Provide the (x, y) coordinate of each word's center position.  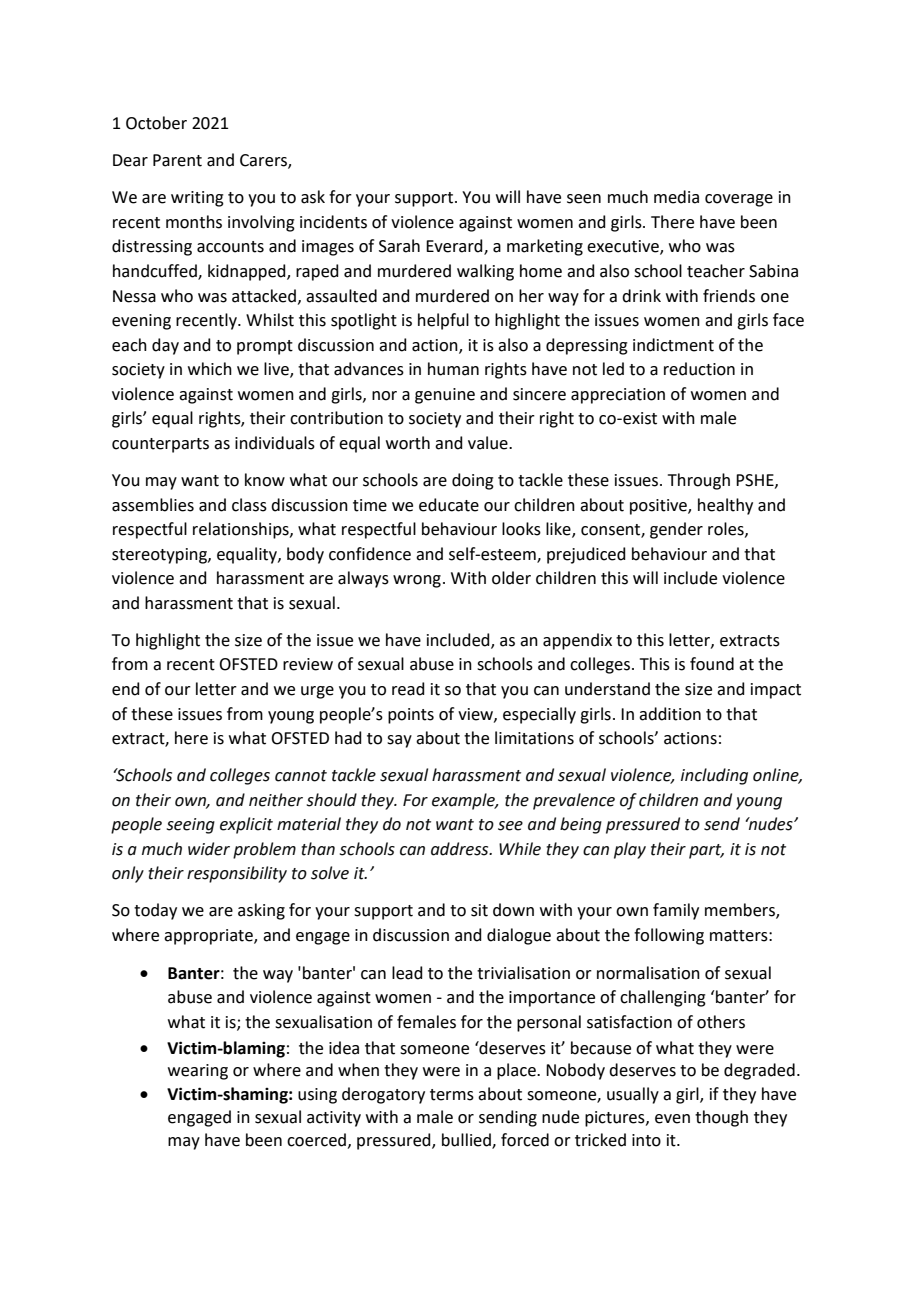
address (461, 849)
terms (452, 1095)
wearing (198, 1072)
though (721, 1118)
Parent (177, 160)
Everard (455, 247)
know (265, 480)
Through (699, 481)
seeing (191, 826)
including (714, 776)
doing (473, 481)
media (676, 197)
